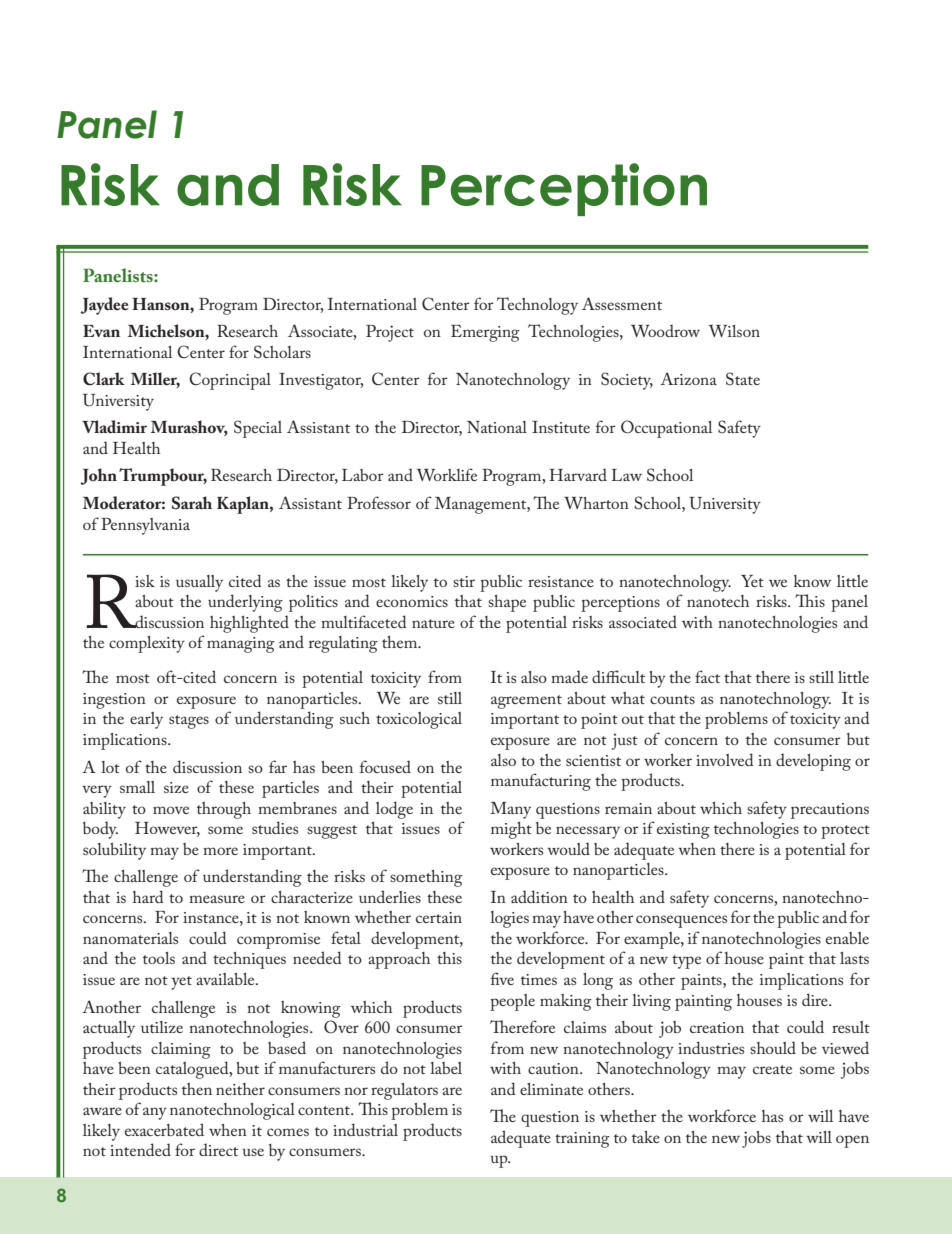 This screenshot has height=1234, width=952. What do you see at coordinates (464, 581) in the screenshot?
I see `stir` at bounding box center [464, 581].
